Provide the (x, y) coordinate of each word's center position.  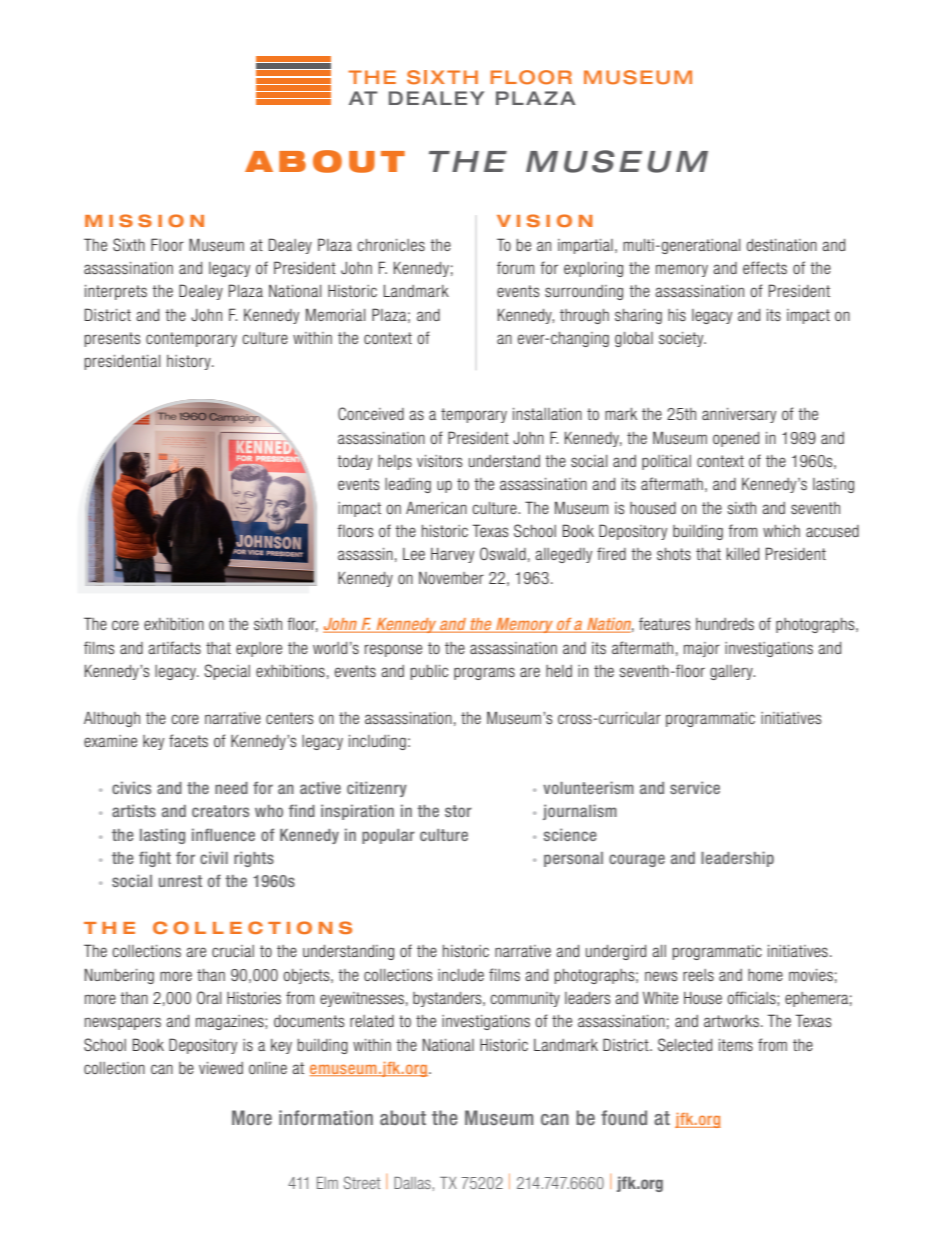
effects (765, 267)
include (461, 975)
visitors (440, 461)
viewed (221, 1068)
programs (484, 673)
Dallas (412, 1183)
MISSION (144, 220)
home (765, 975)
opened (736, 439)
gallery (732, 672)
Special (227, 672)
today (354, 462)
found (624, 1117)
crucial (233, 951)
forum (515, 267)
